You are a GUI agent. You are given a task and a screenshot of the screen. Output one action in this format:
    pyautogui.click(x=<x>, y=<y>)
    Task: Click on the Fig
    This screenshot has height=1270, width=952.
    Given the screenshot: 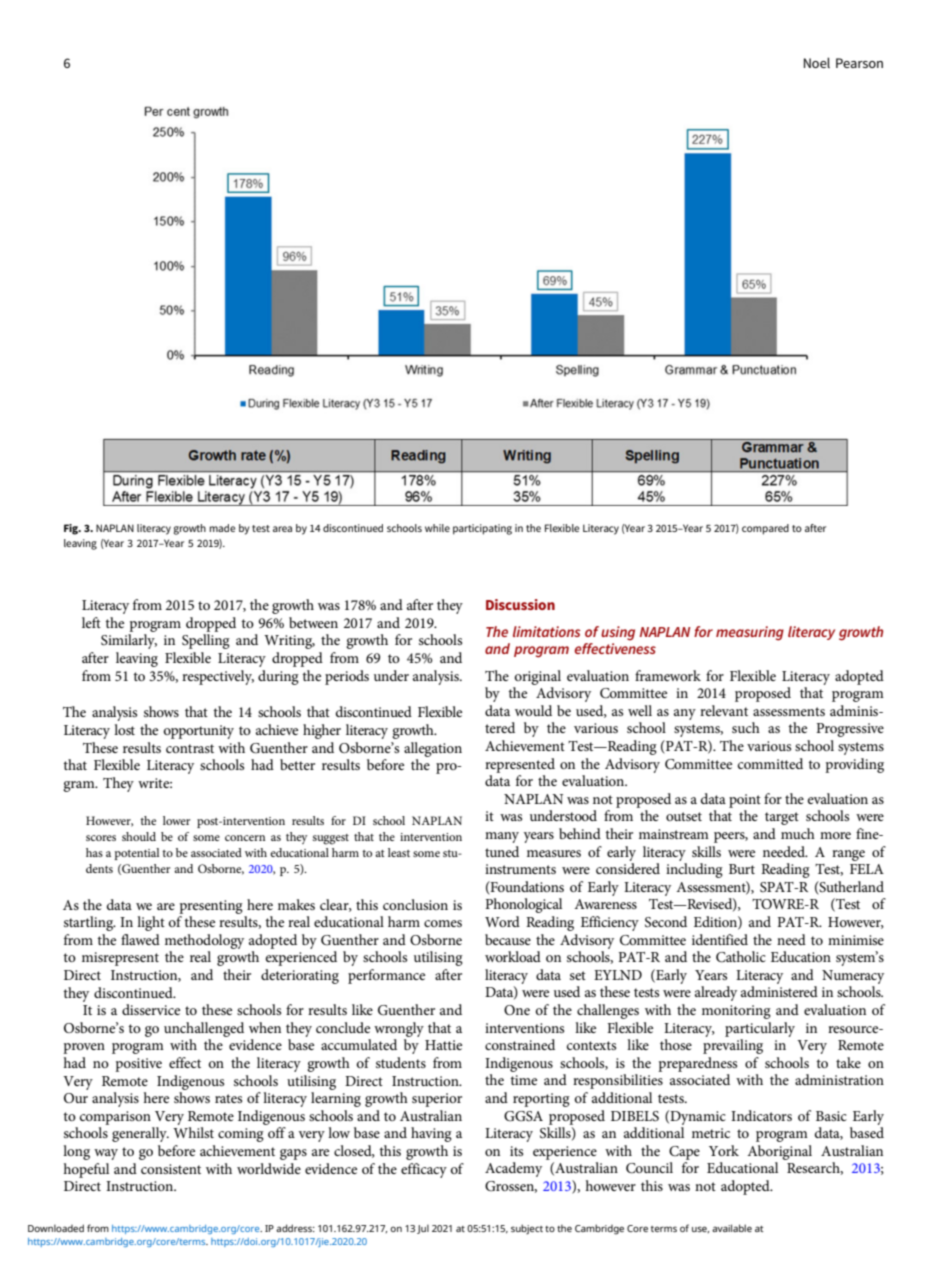 What is the action you would take?
    pyautogui.click(x=72, y=529)
